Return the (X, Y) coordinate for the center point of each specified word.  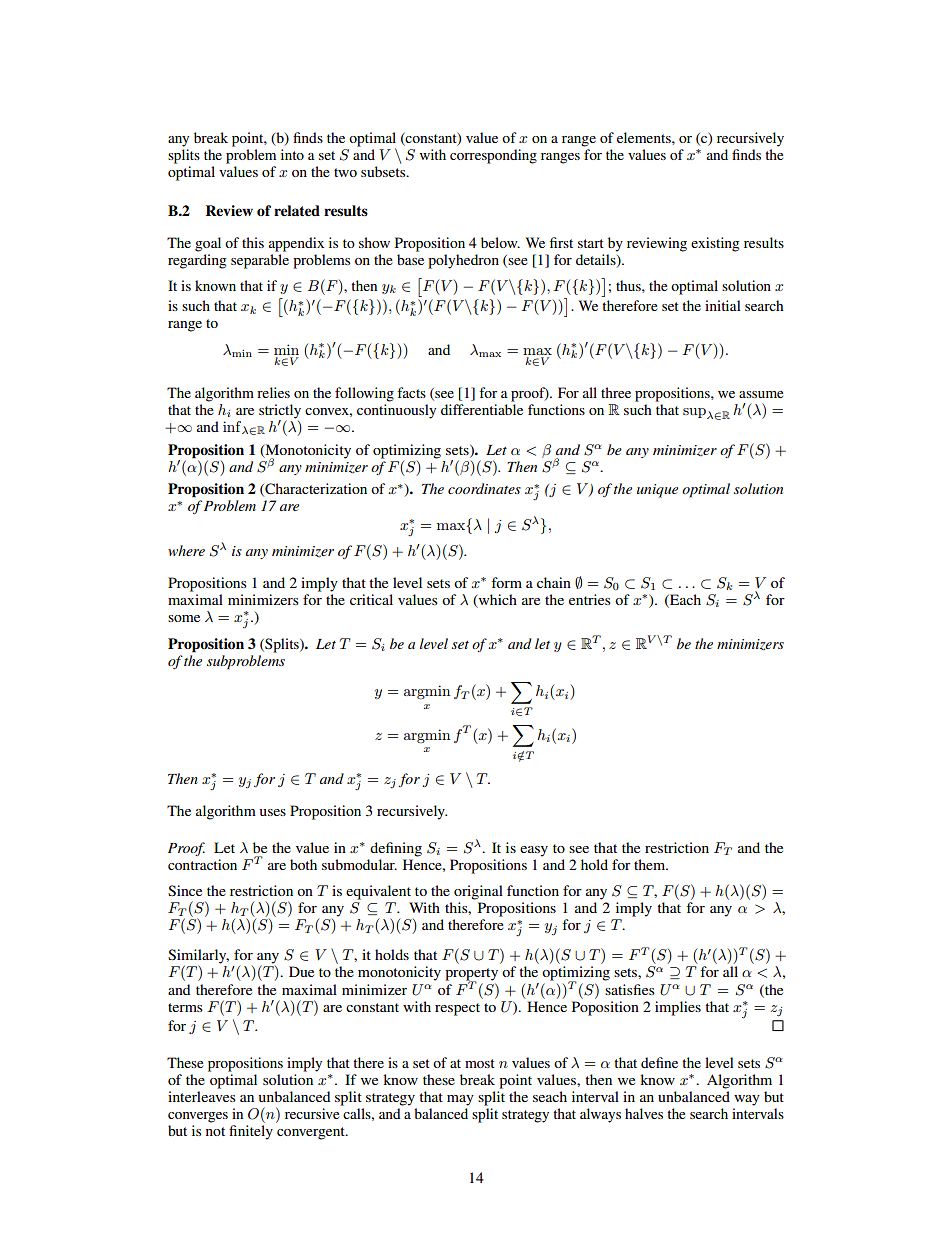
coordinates (484, 488)
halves (644, 1113)
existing (715, 244)
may (460, 1100)
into (292, 154)
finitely (251, 1132)
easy (534, 851)
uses (272, 812)
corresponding (493, 156)
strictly (280, 412)
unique (657, 491)
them (651, 864)
